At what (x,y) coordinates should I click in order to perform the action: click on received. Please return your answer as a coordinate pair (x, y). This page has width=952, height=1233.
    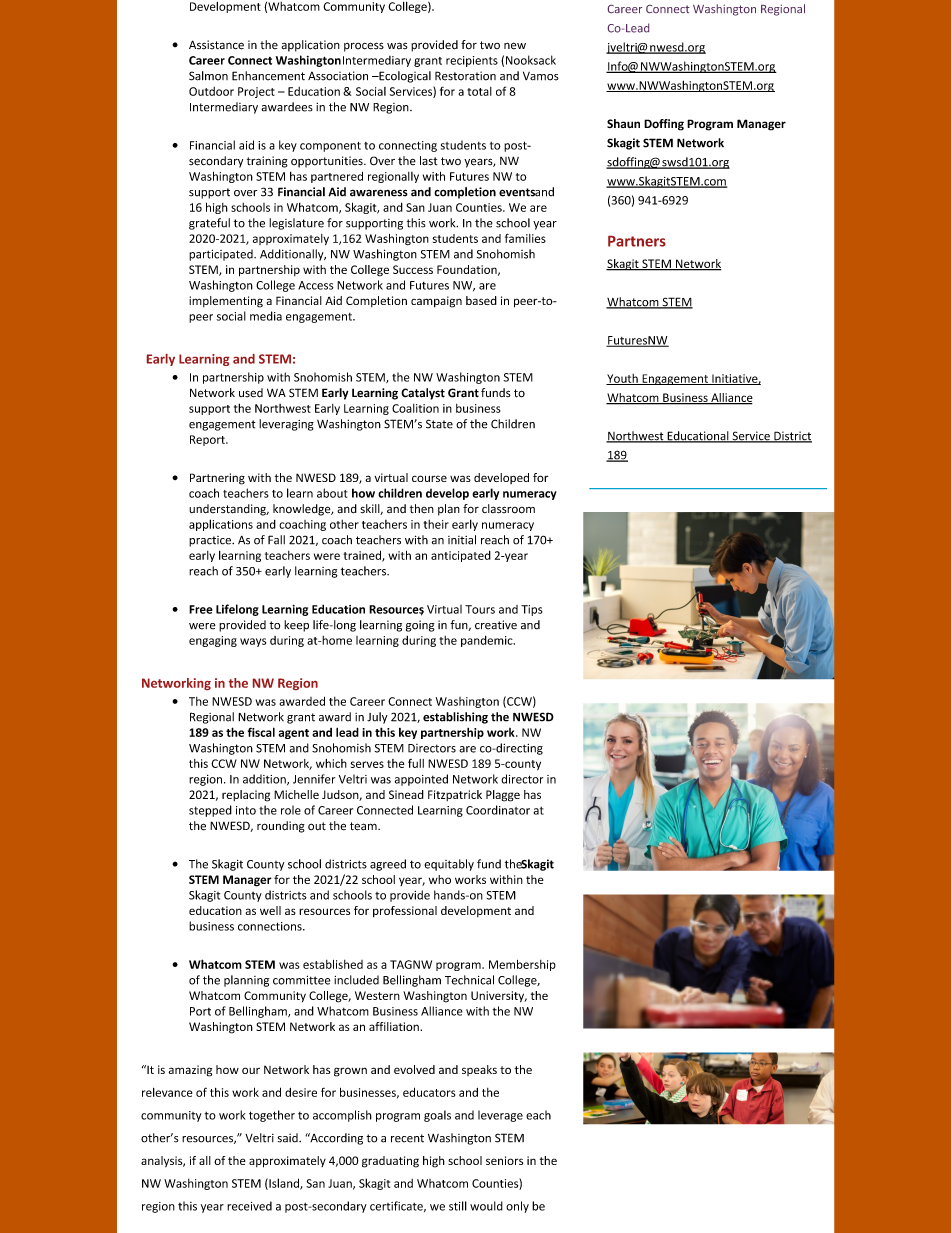
    Looking at the image, I should click on (249, 1206).
